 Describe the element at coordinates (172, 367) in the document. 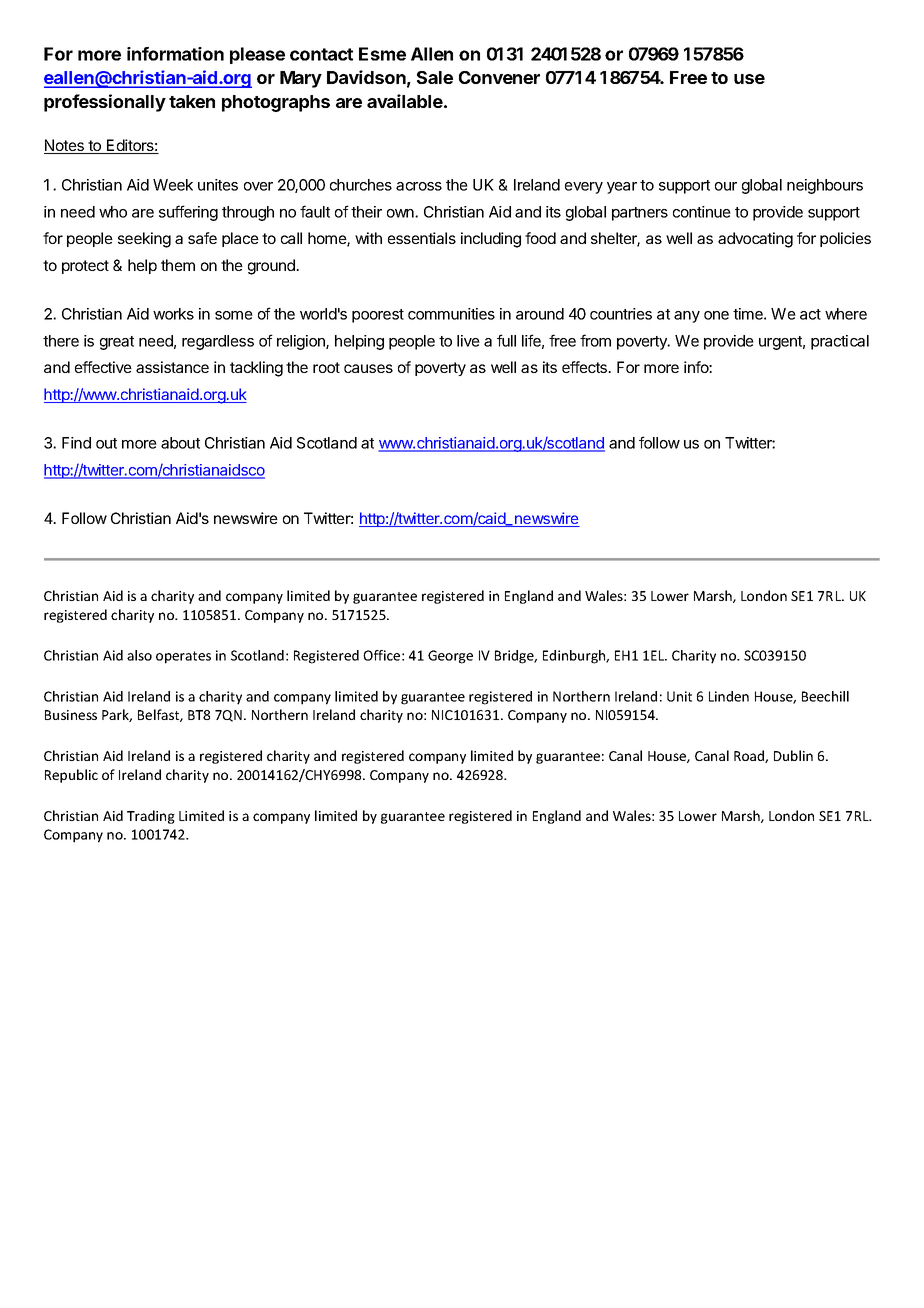

I see `assistance` at that location.
